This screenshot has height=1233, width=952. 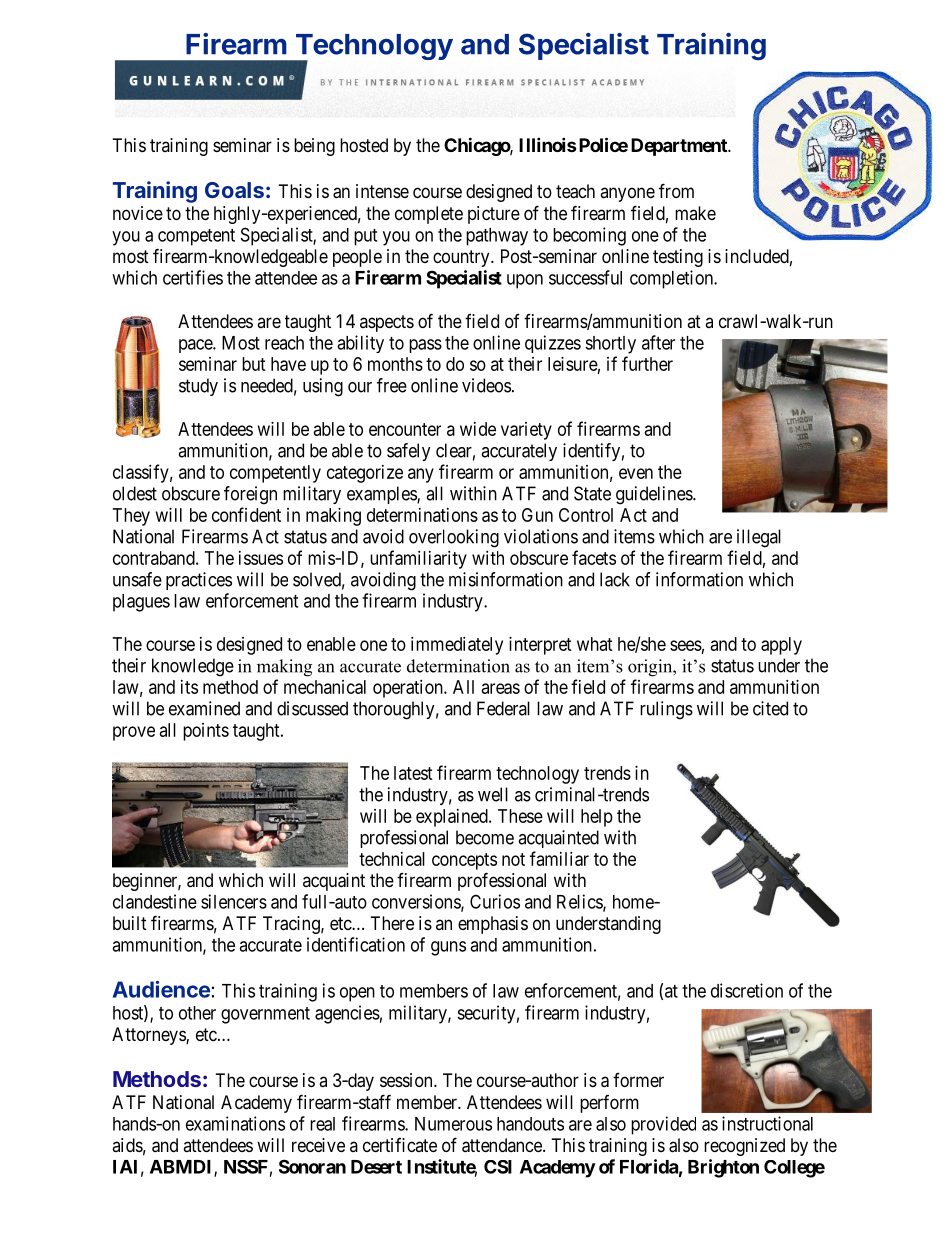 I want to click on Goals, so click(x=234, y=190).
